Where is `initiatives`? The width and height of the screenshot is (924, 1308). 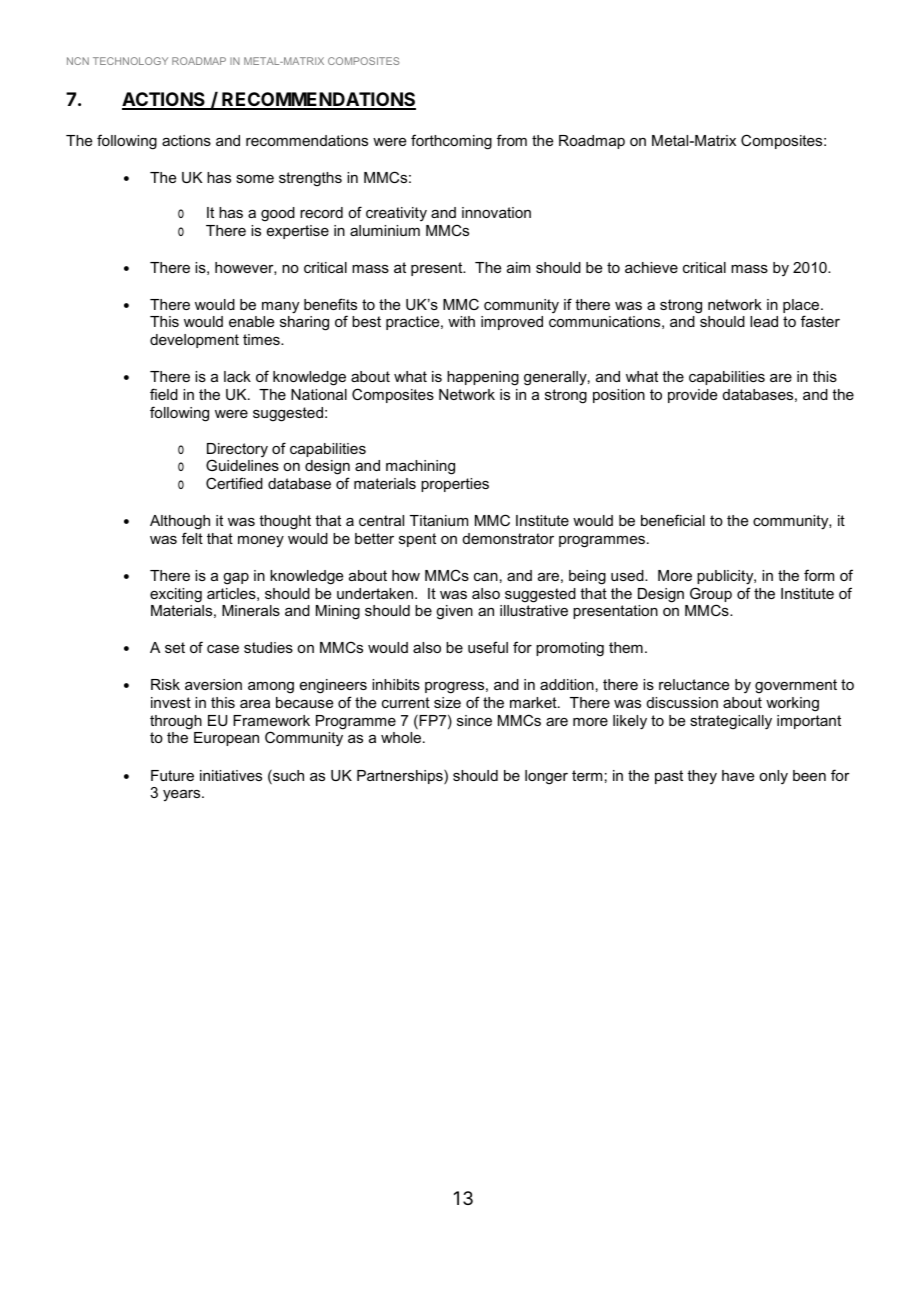 initiatives is located at coordinates (231, 775).
